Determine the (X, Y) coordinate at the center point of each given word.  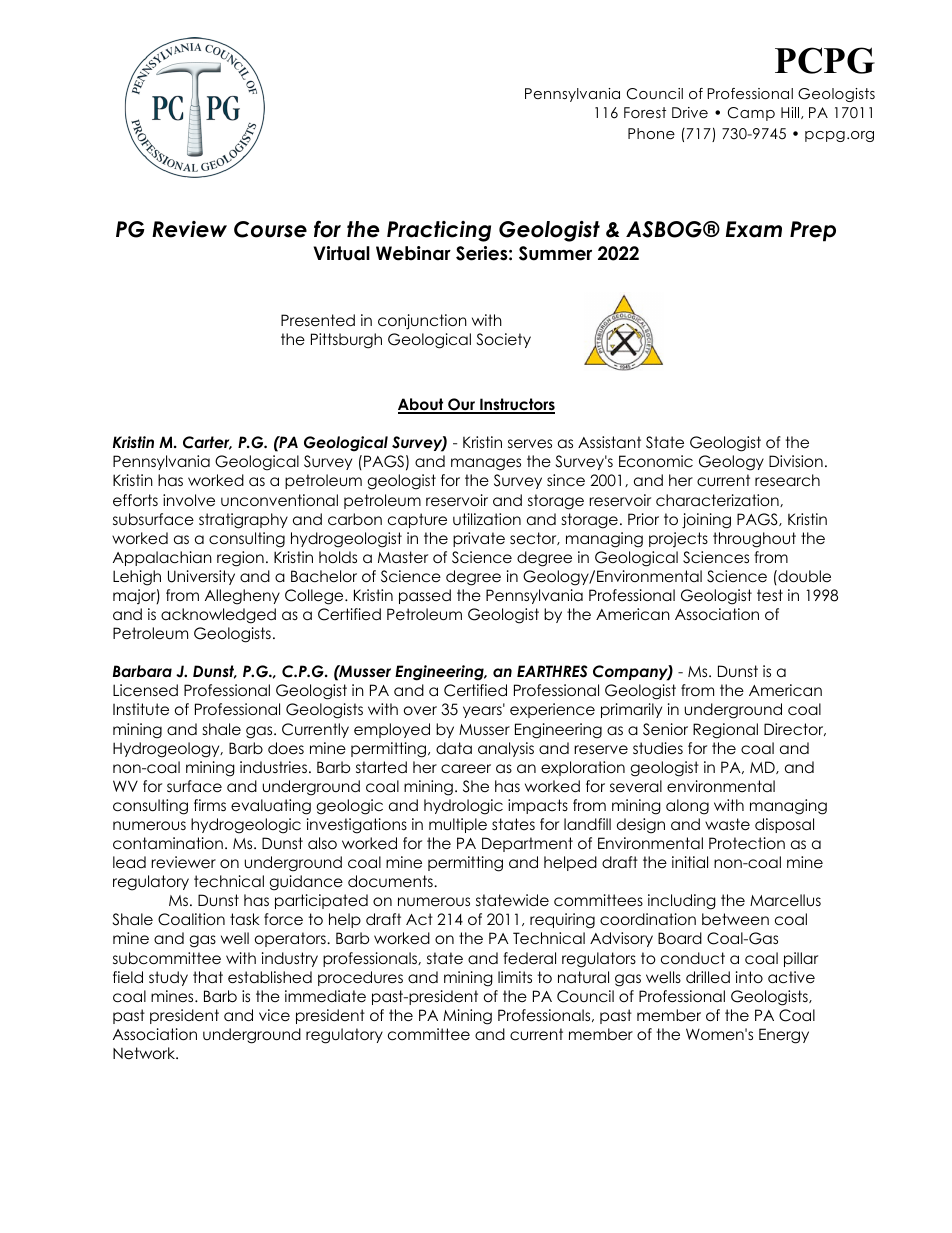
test (770, 595)
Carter (207, 443)
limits (515, 977)
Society (504, 340)
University (201, 577)
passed (425, 596)
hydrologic (463, 807)
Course (270, 229)
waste (727, 824)
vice (274, 1015)
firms (210, 805)
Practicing (439, 231)
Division (796, 461)
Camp (751, 114)
